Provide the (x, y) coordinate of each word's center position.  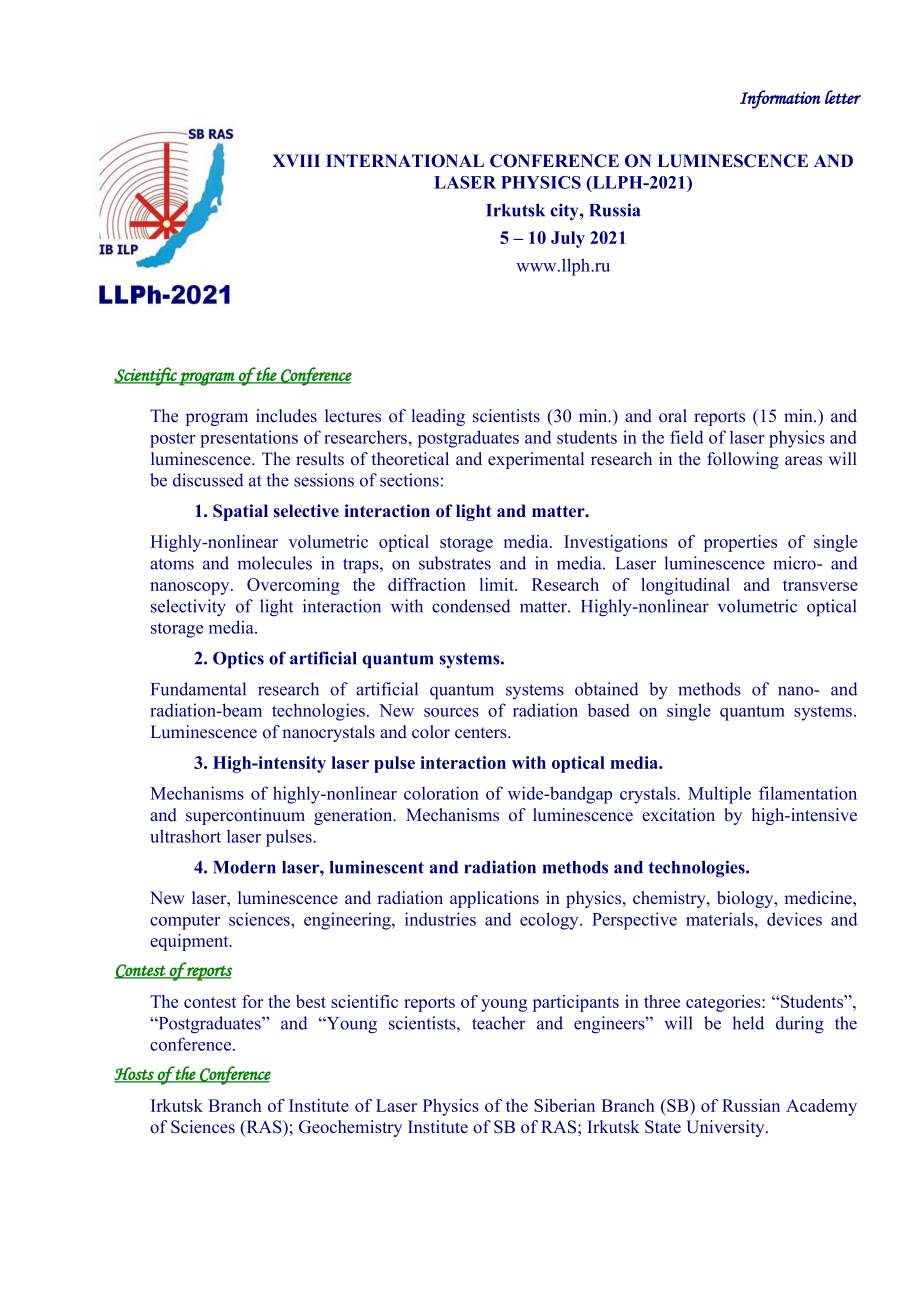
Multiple (719, 795)
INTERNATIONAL (405, 161)
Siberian (564, 1105)
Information (780, 99)
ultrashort (185, 836)
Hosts (135, 1075)
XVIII (296, 160)
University (726, 1128)
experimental (536, 460)
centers (482, 733)
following (743, 460)
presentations (249, 439)
